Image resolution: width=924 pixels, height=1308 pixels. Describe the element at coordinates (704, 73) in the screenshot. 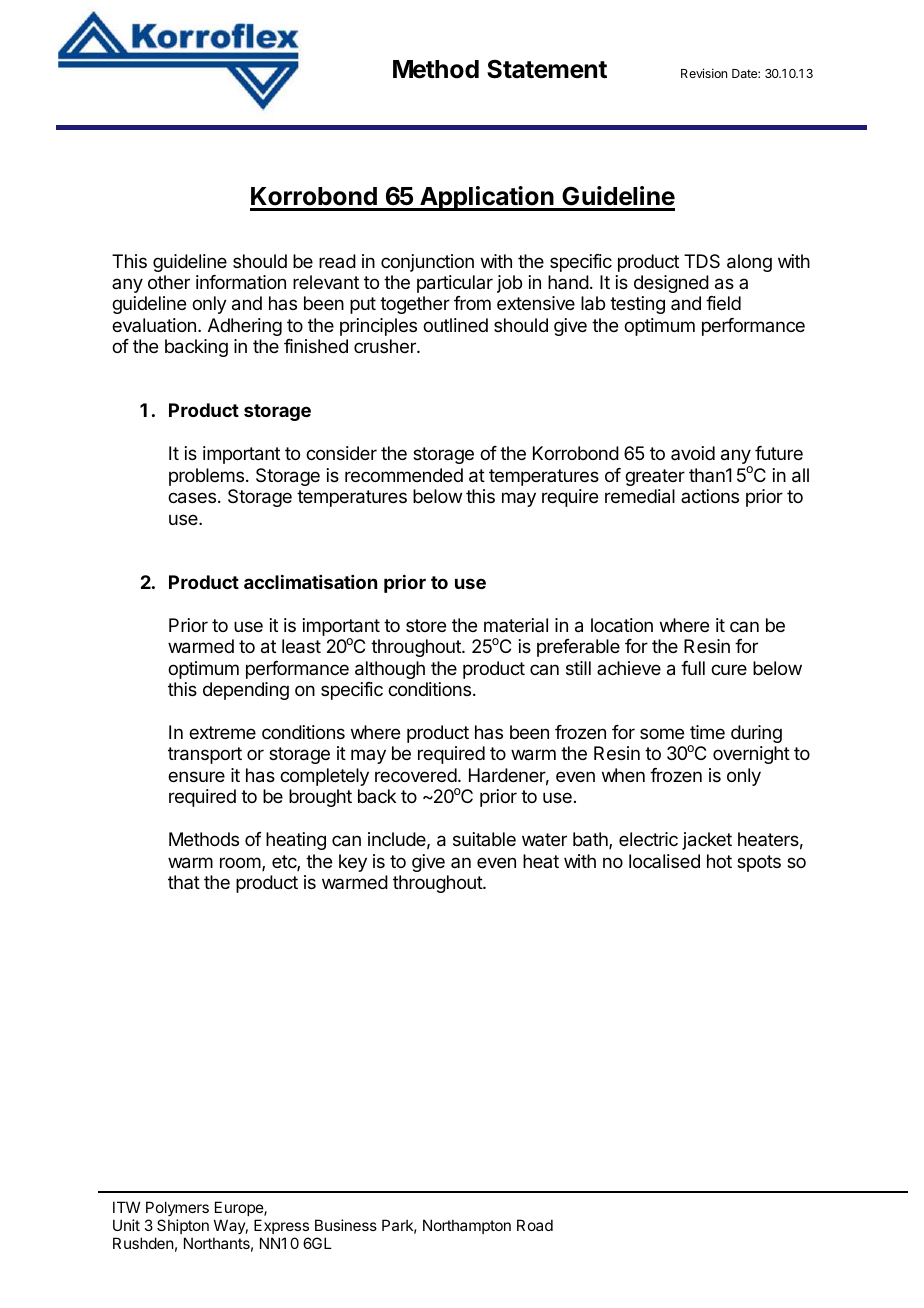

I see `Revision` at that location.
